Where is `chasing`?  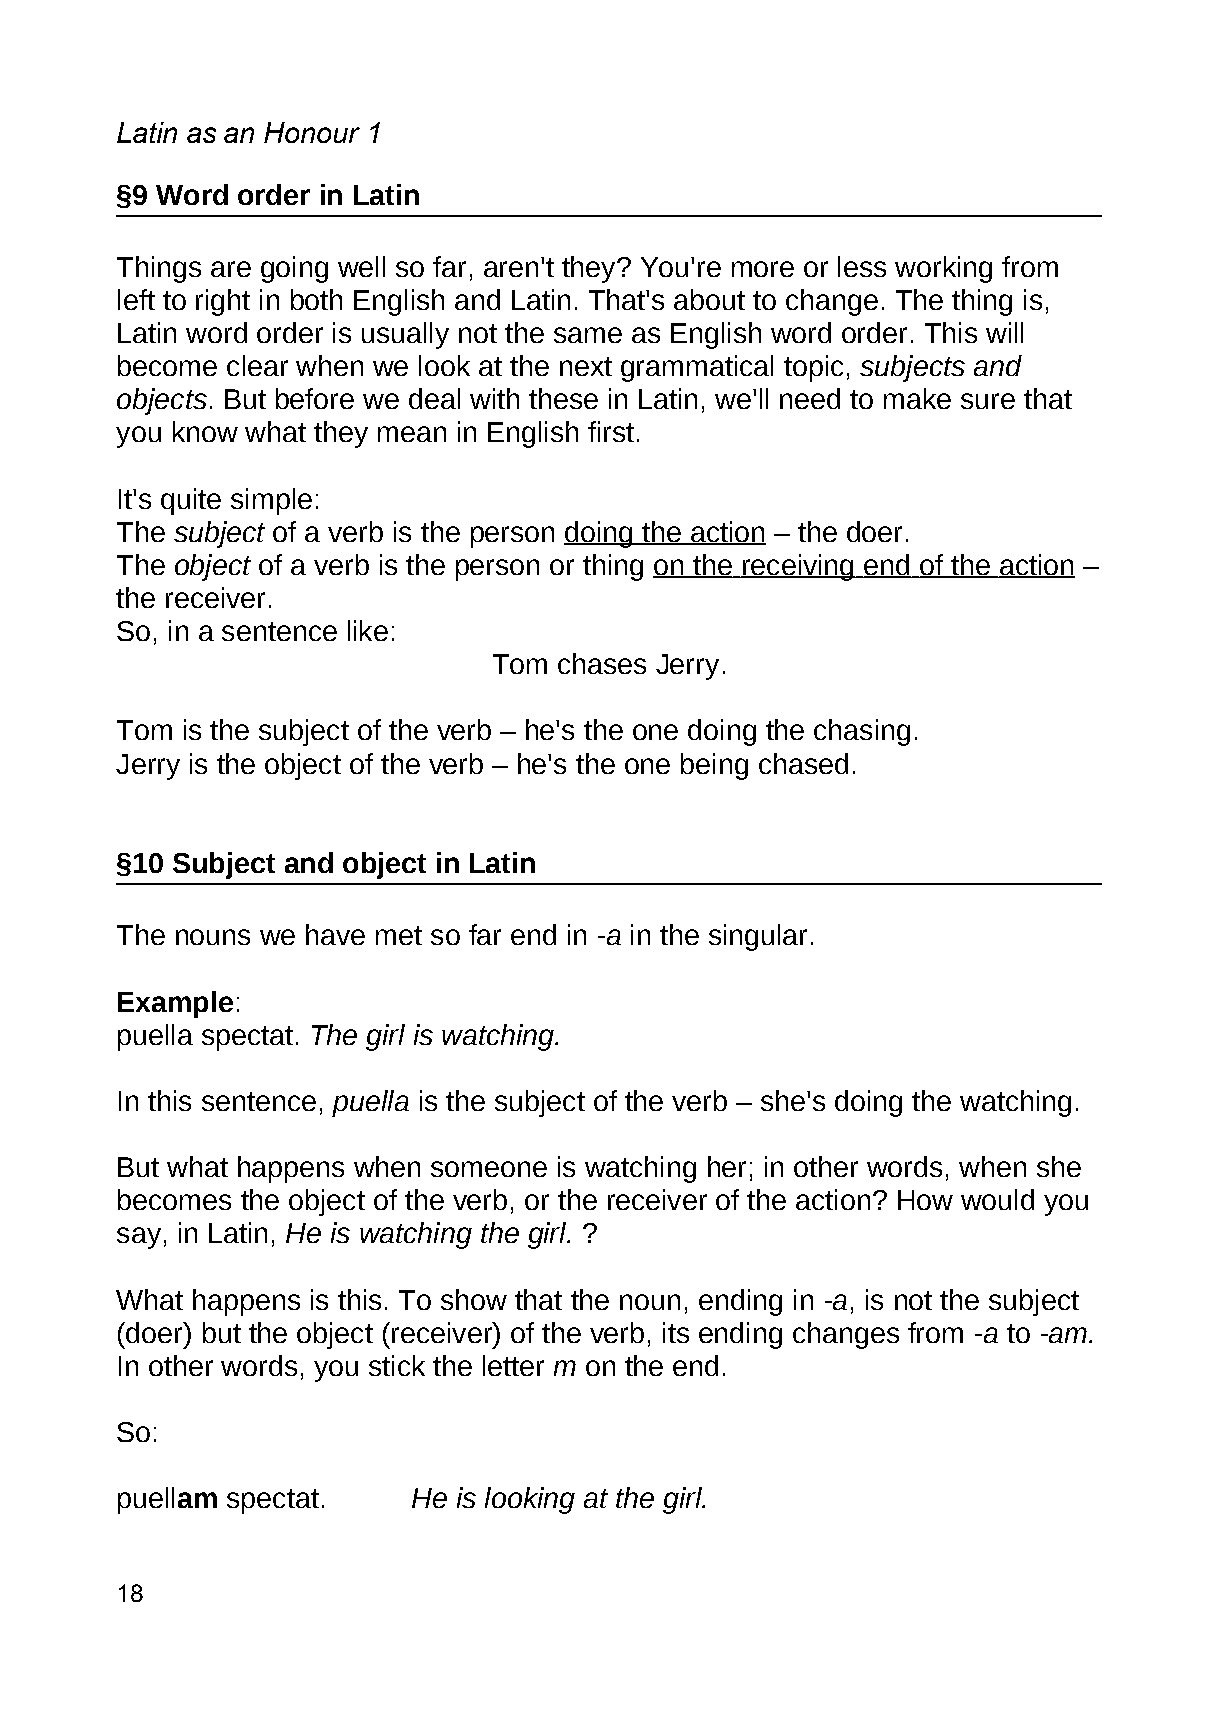
chasing is located at coordinates (862, 732).
